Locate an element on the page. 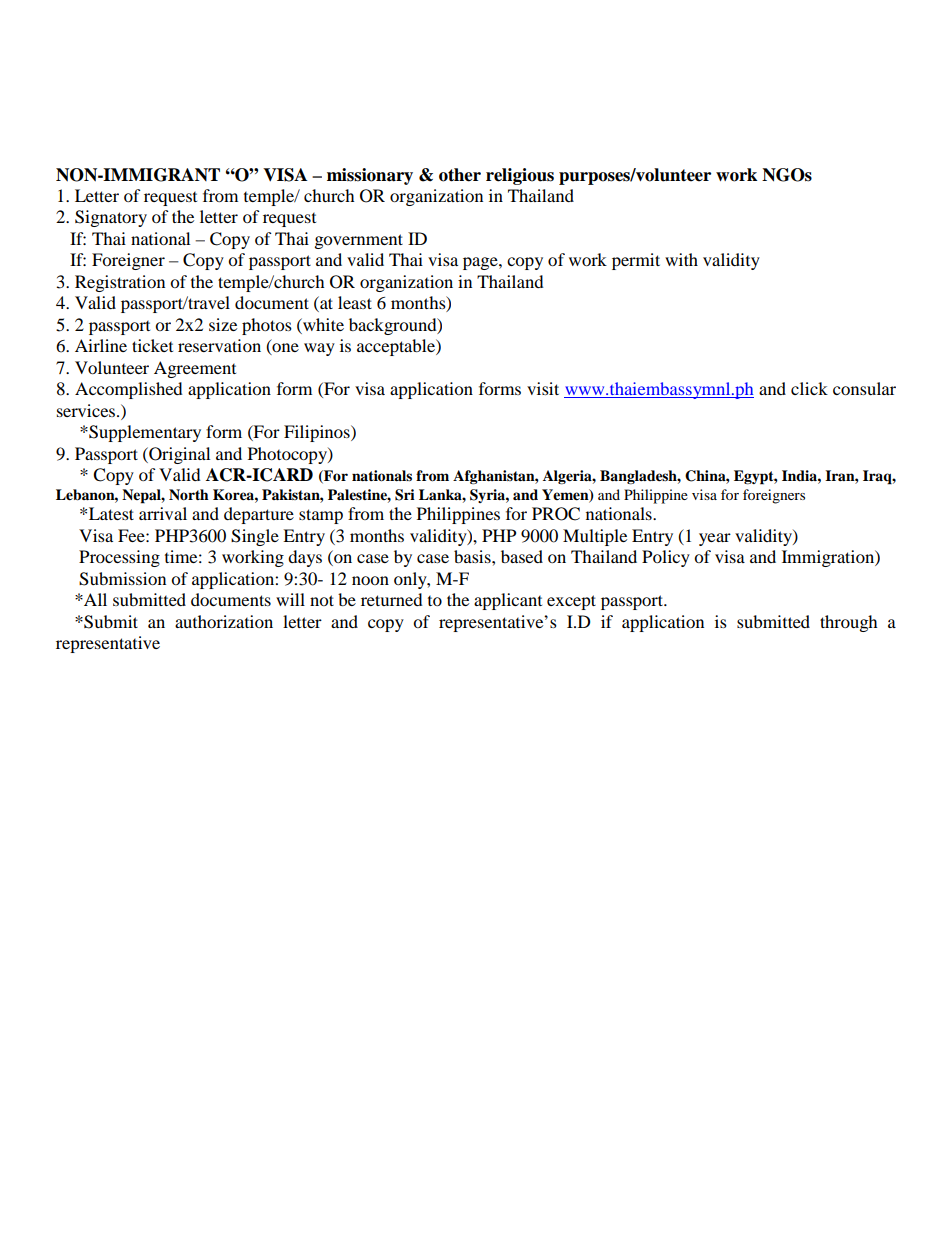 Image resolution: width=952 pixels, height=1233 pixels. through is located at coordinates (849, 623).
